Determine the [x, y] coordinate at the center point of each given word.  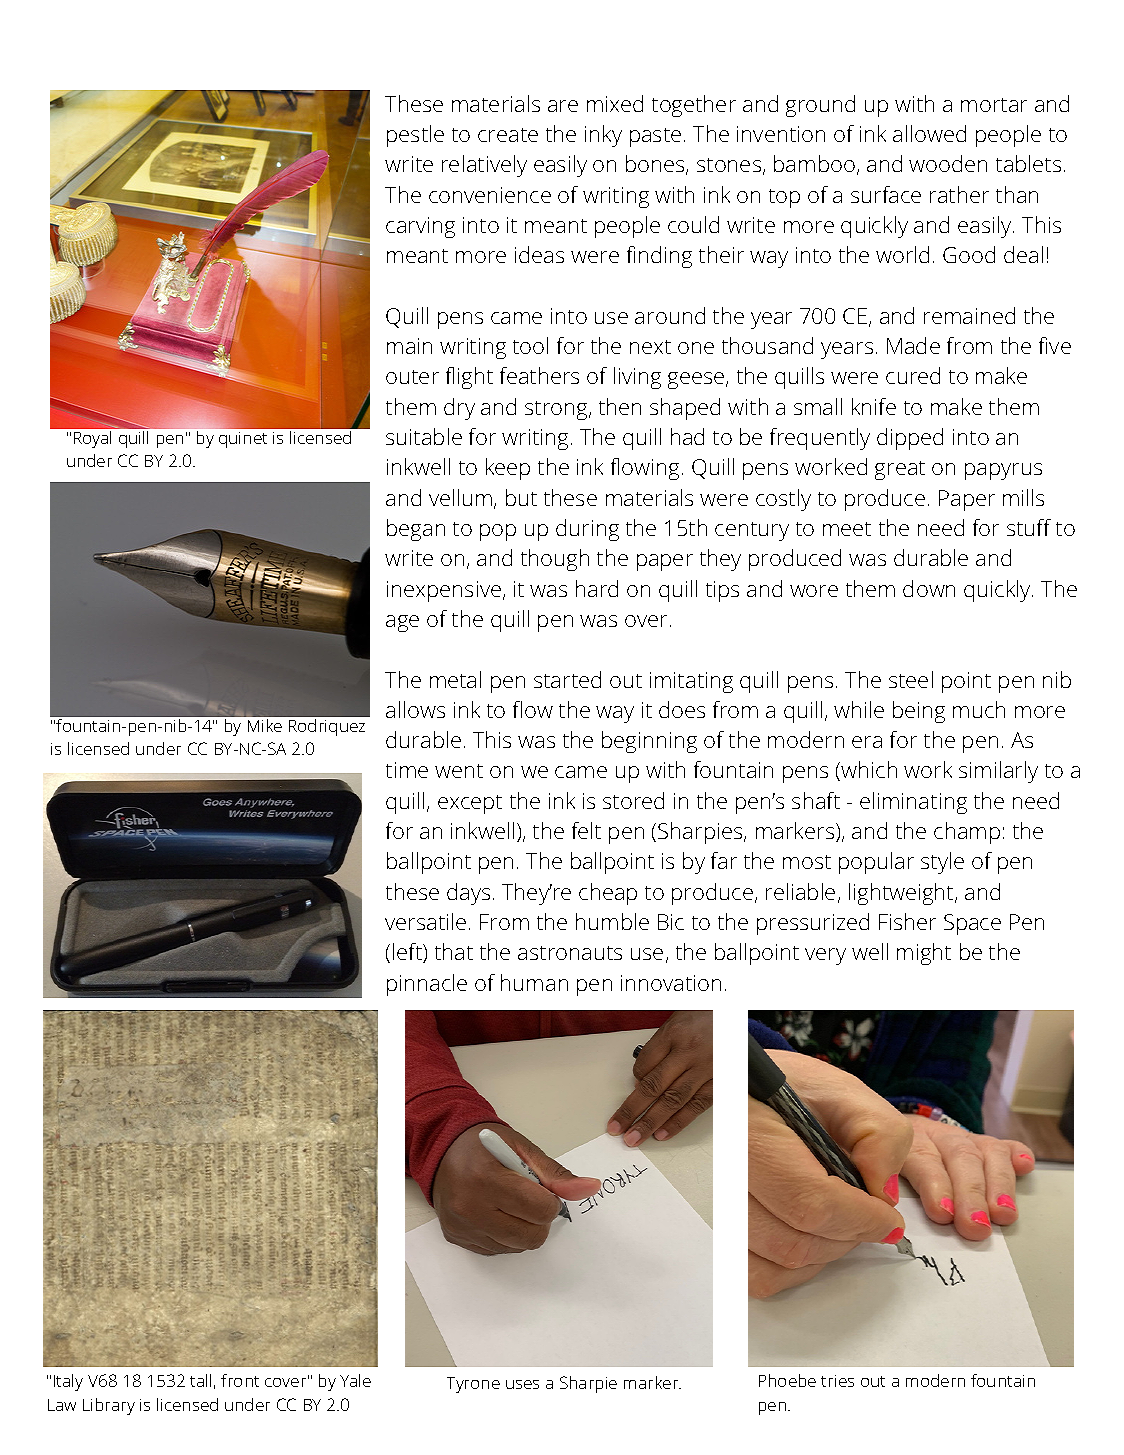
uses [522, 1384]
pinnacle [427, 985]
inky [603, 136]
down [929, 588]
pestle [415, 136]
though [555, 560]
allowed [929, 133]
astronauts [570, 953]
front [240, 1380]
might [924, 954]
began [416, 530]
